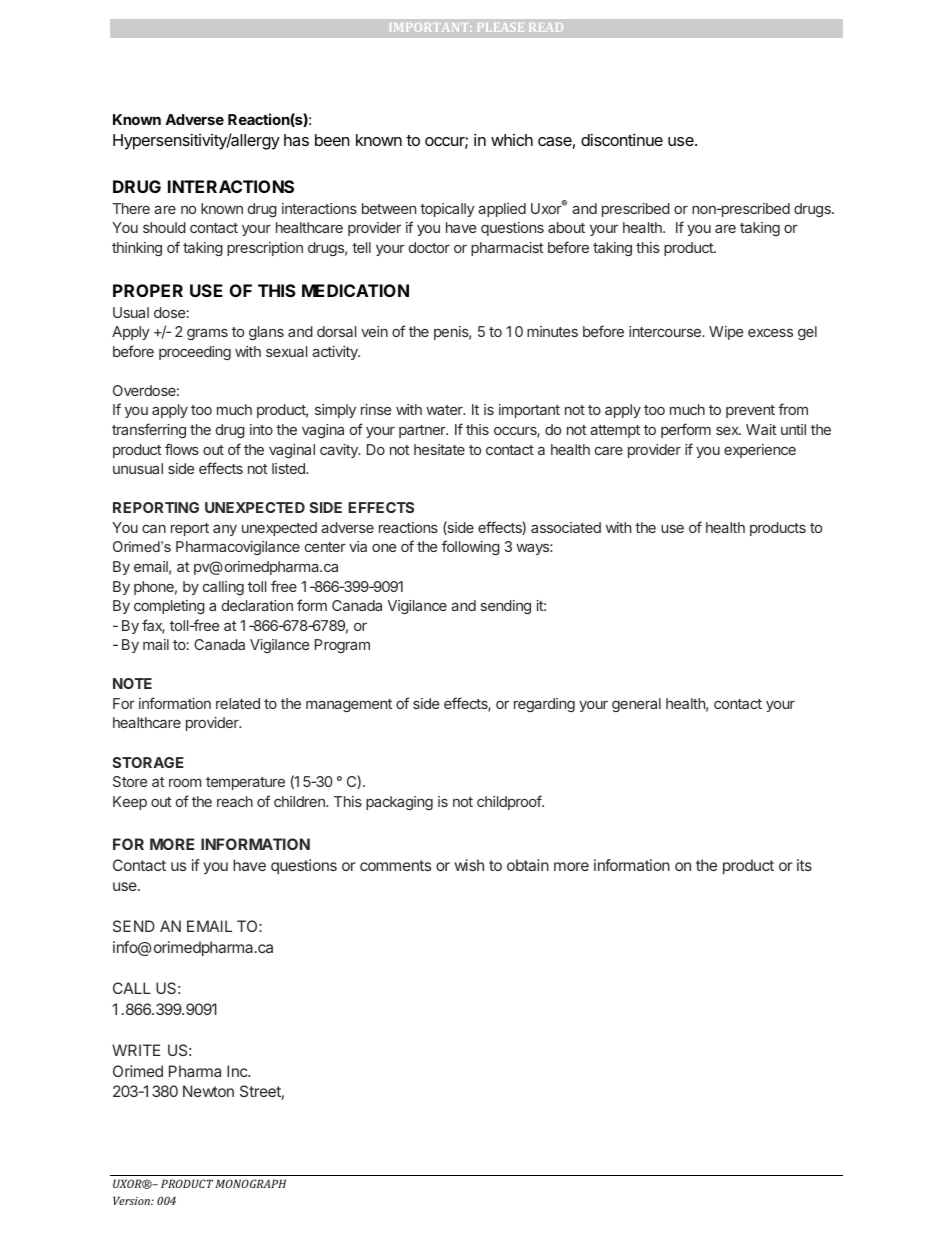 This image has height=1233, width=952. What do you see at coordinates (207, 334) in the image?
I see `grams` at bounding box center [207, 334].
